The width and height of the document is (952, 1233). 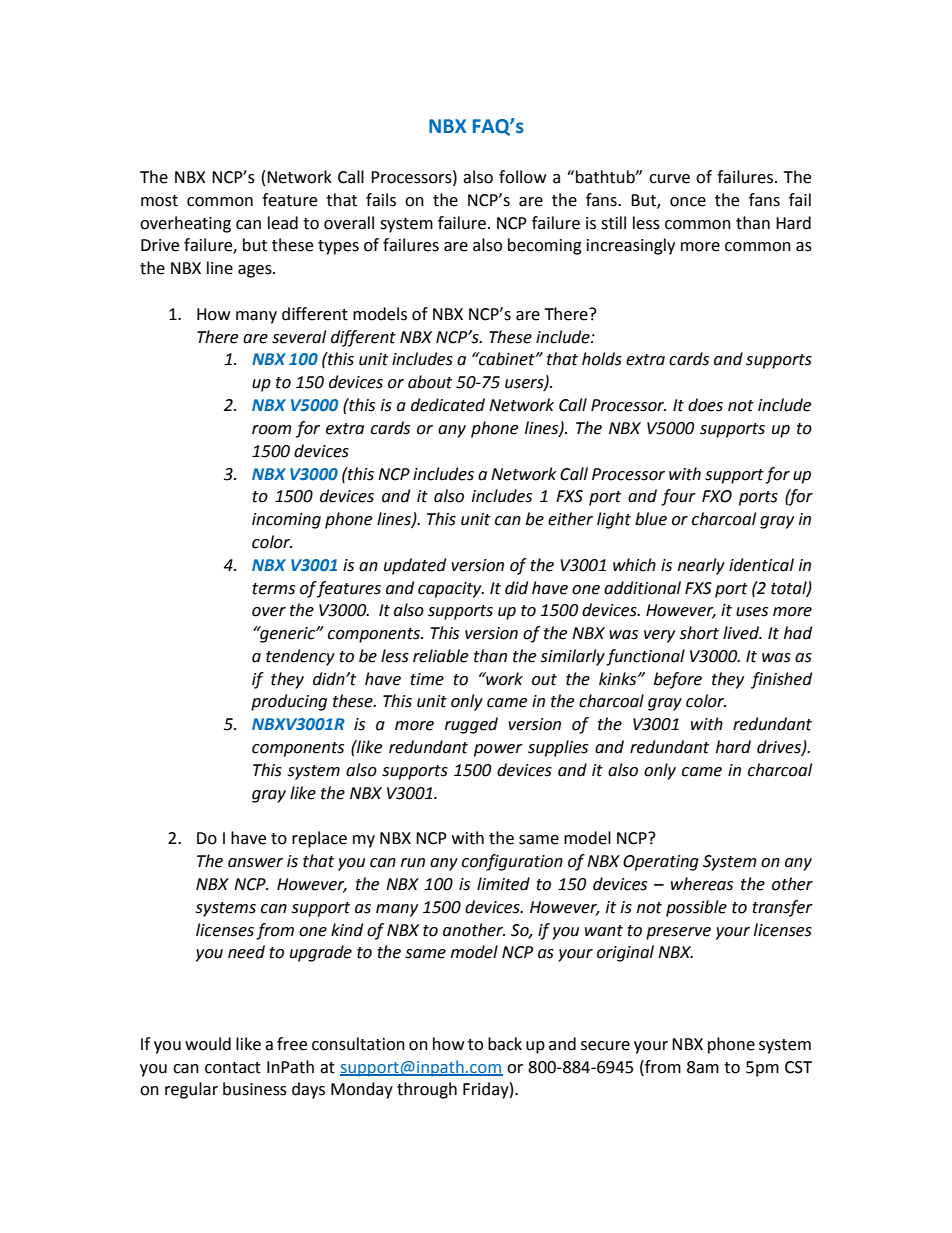 I want to click on follow, so click(x=522, y=177).
